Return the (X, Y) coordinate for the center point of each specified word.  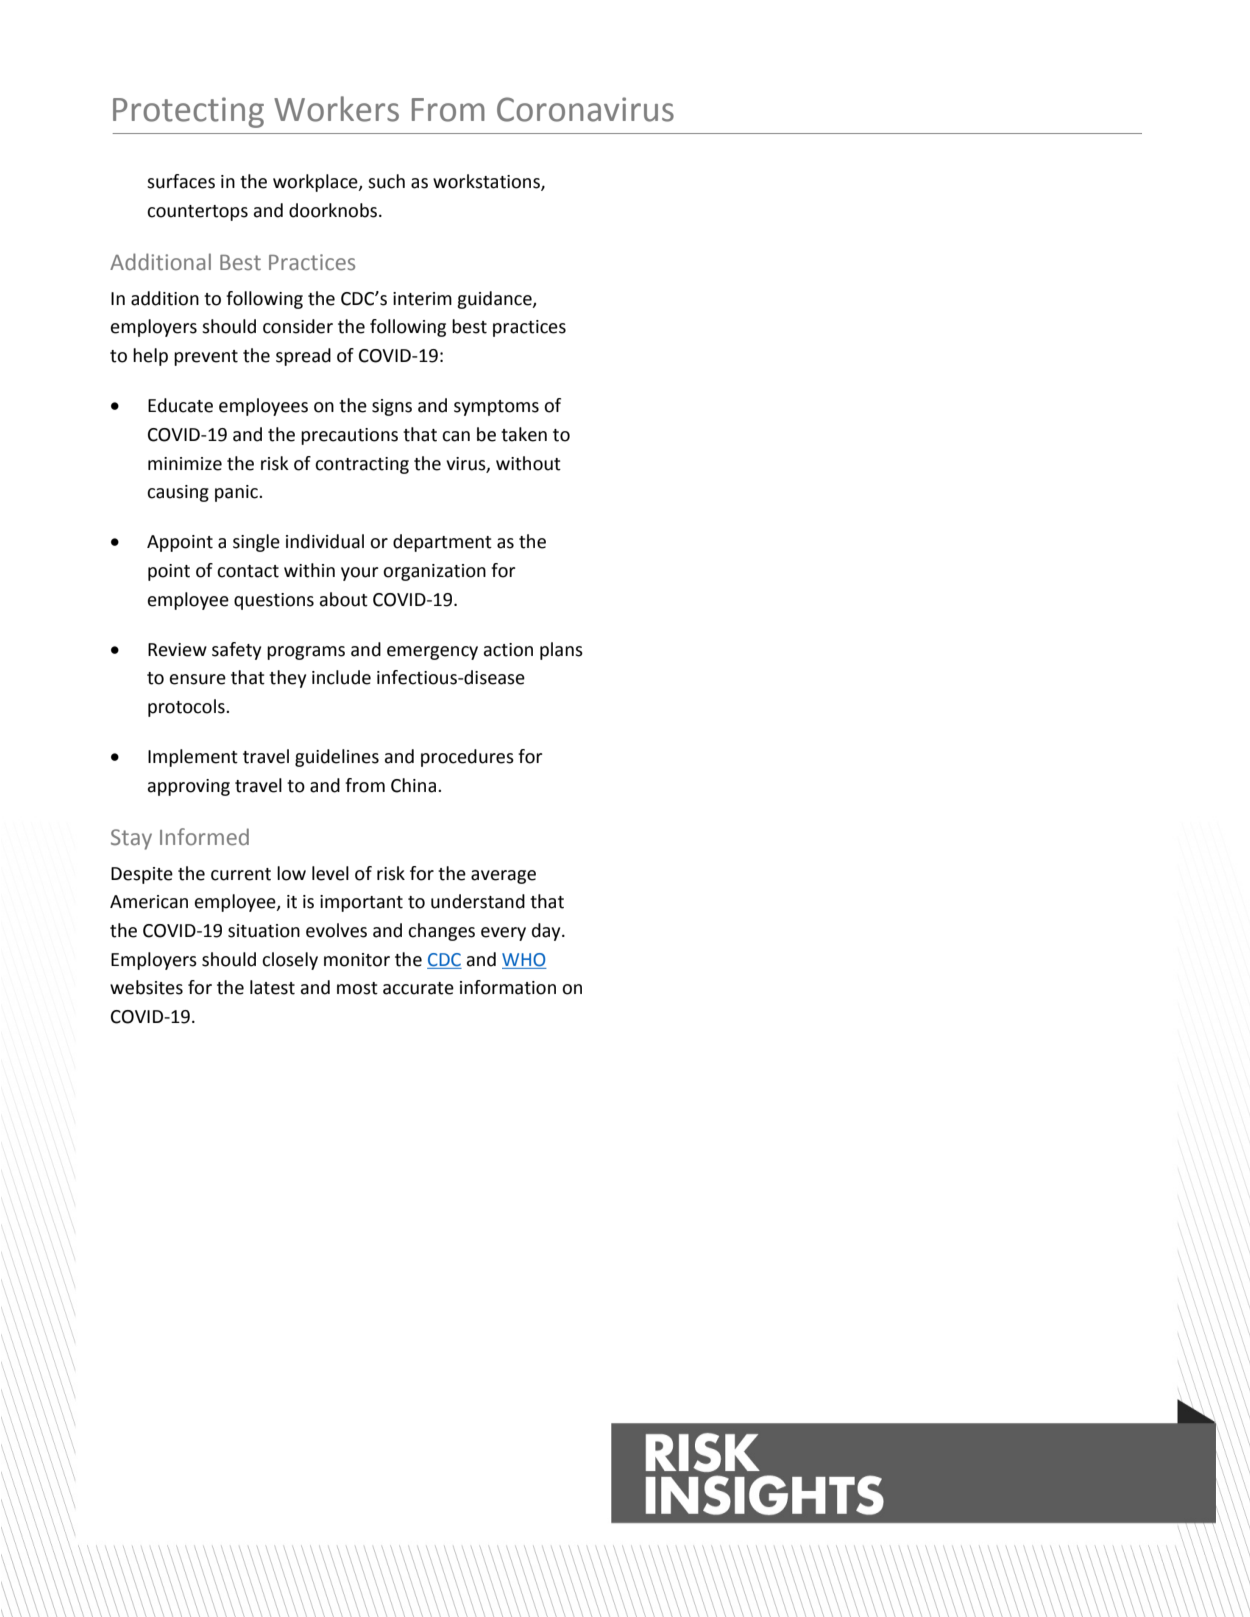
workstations (487, 182)
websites (146, 987)
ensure (198, 679)
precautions (349, 436)
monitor (357, 960)
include (341, 677)
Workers (336, 109)
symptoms (496, 408)
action (508, 650)
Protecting (188, 112)
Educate (180, 405)
